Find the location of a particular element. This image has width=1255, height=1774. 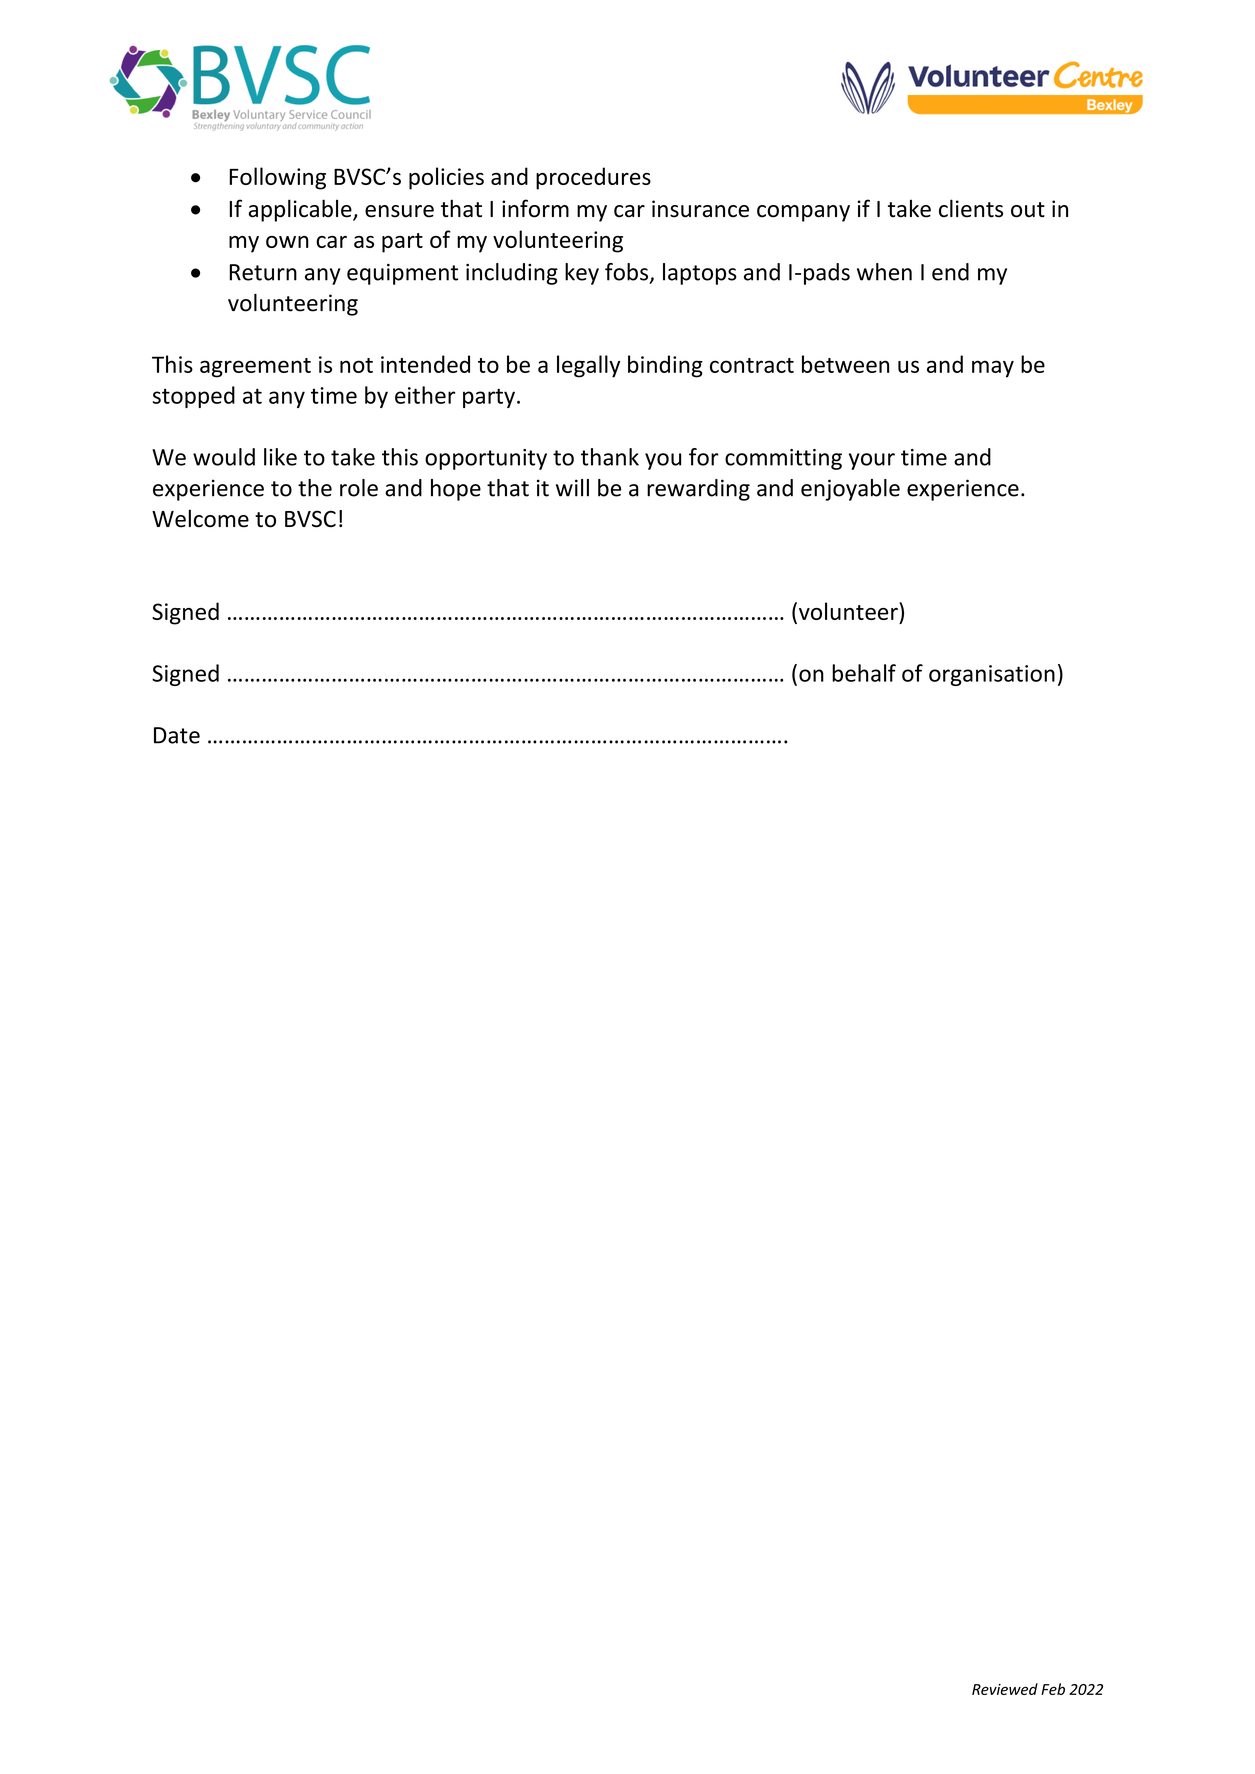

role is located at coordinates (359, 488).
